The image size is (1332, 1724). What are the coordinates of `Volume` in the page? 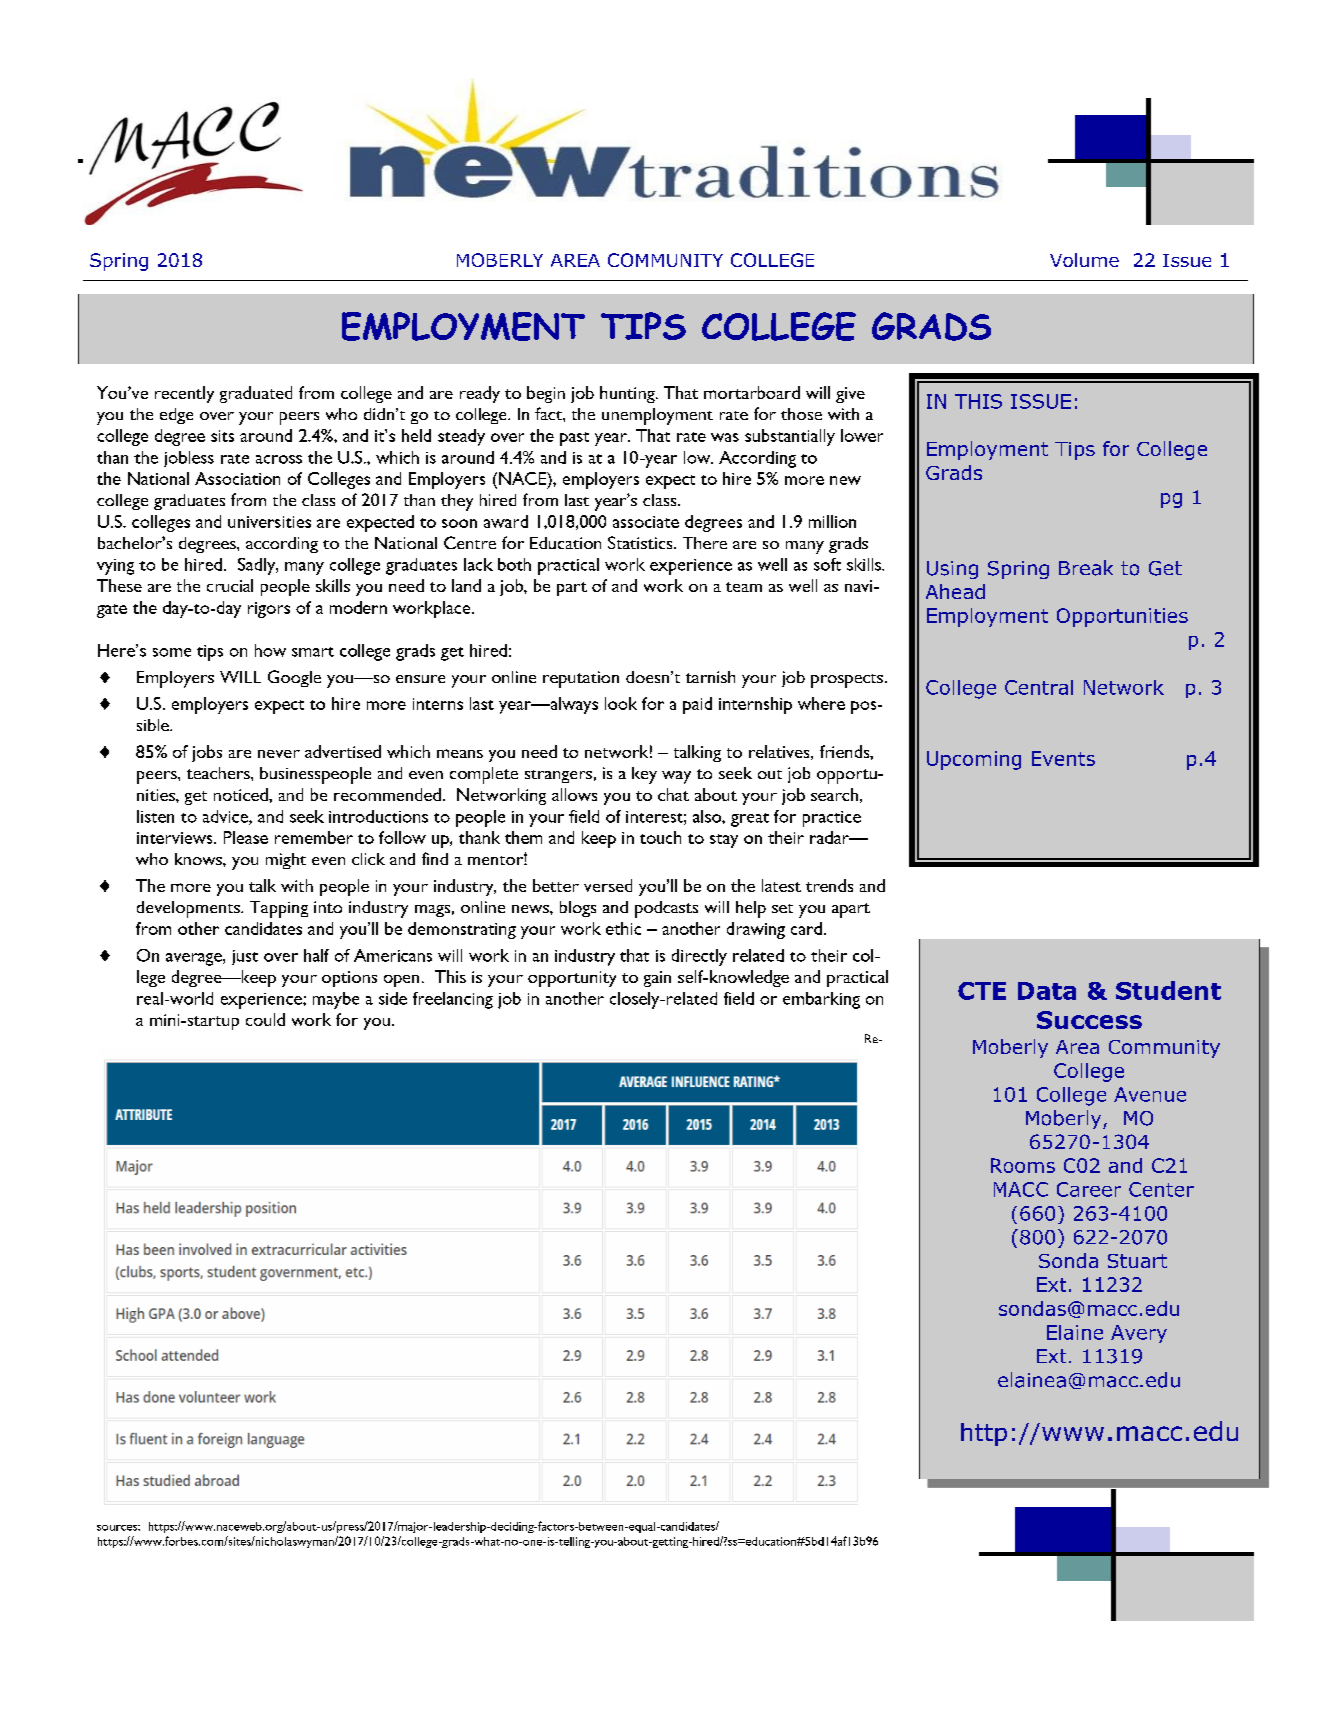 It's located at (1084, 260).
